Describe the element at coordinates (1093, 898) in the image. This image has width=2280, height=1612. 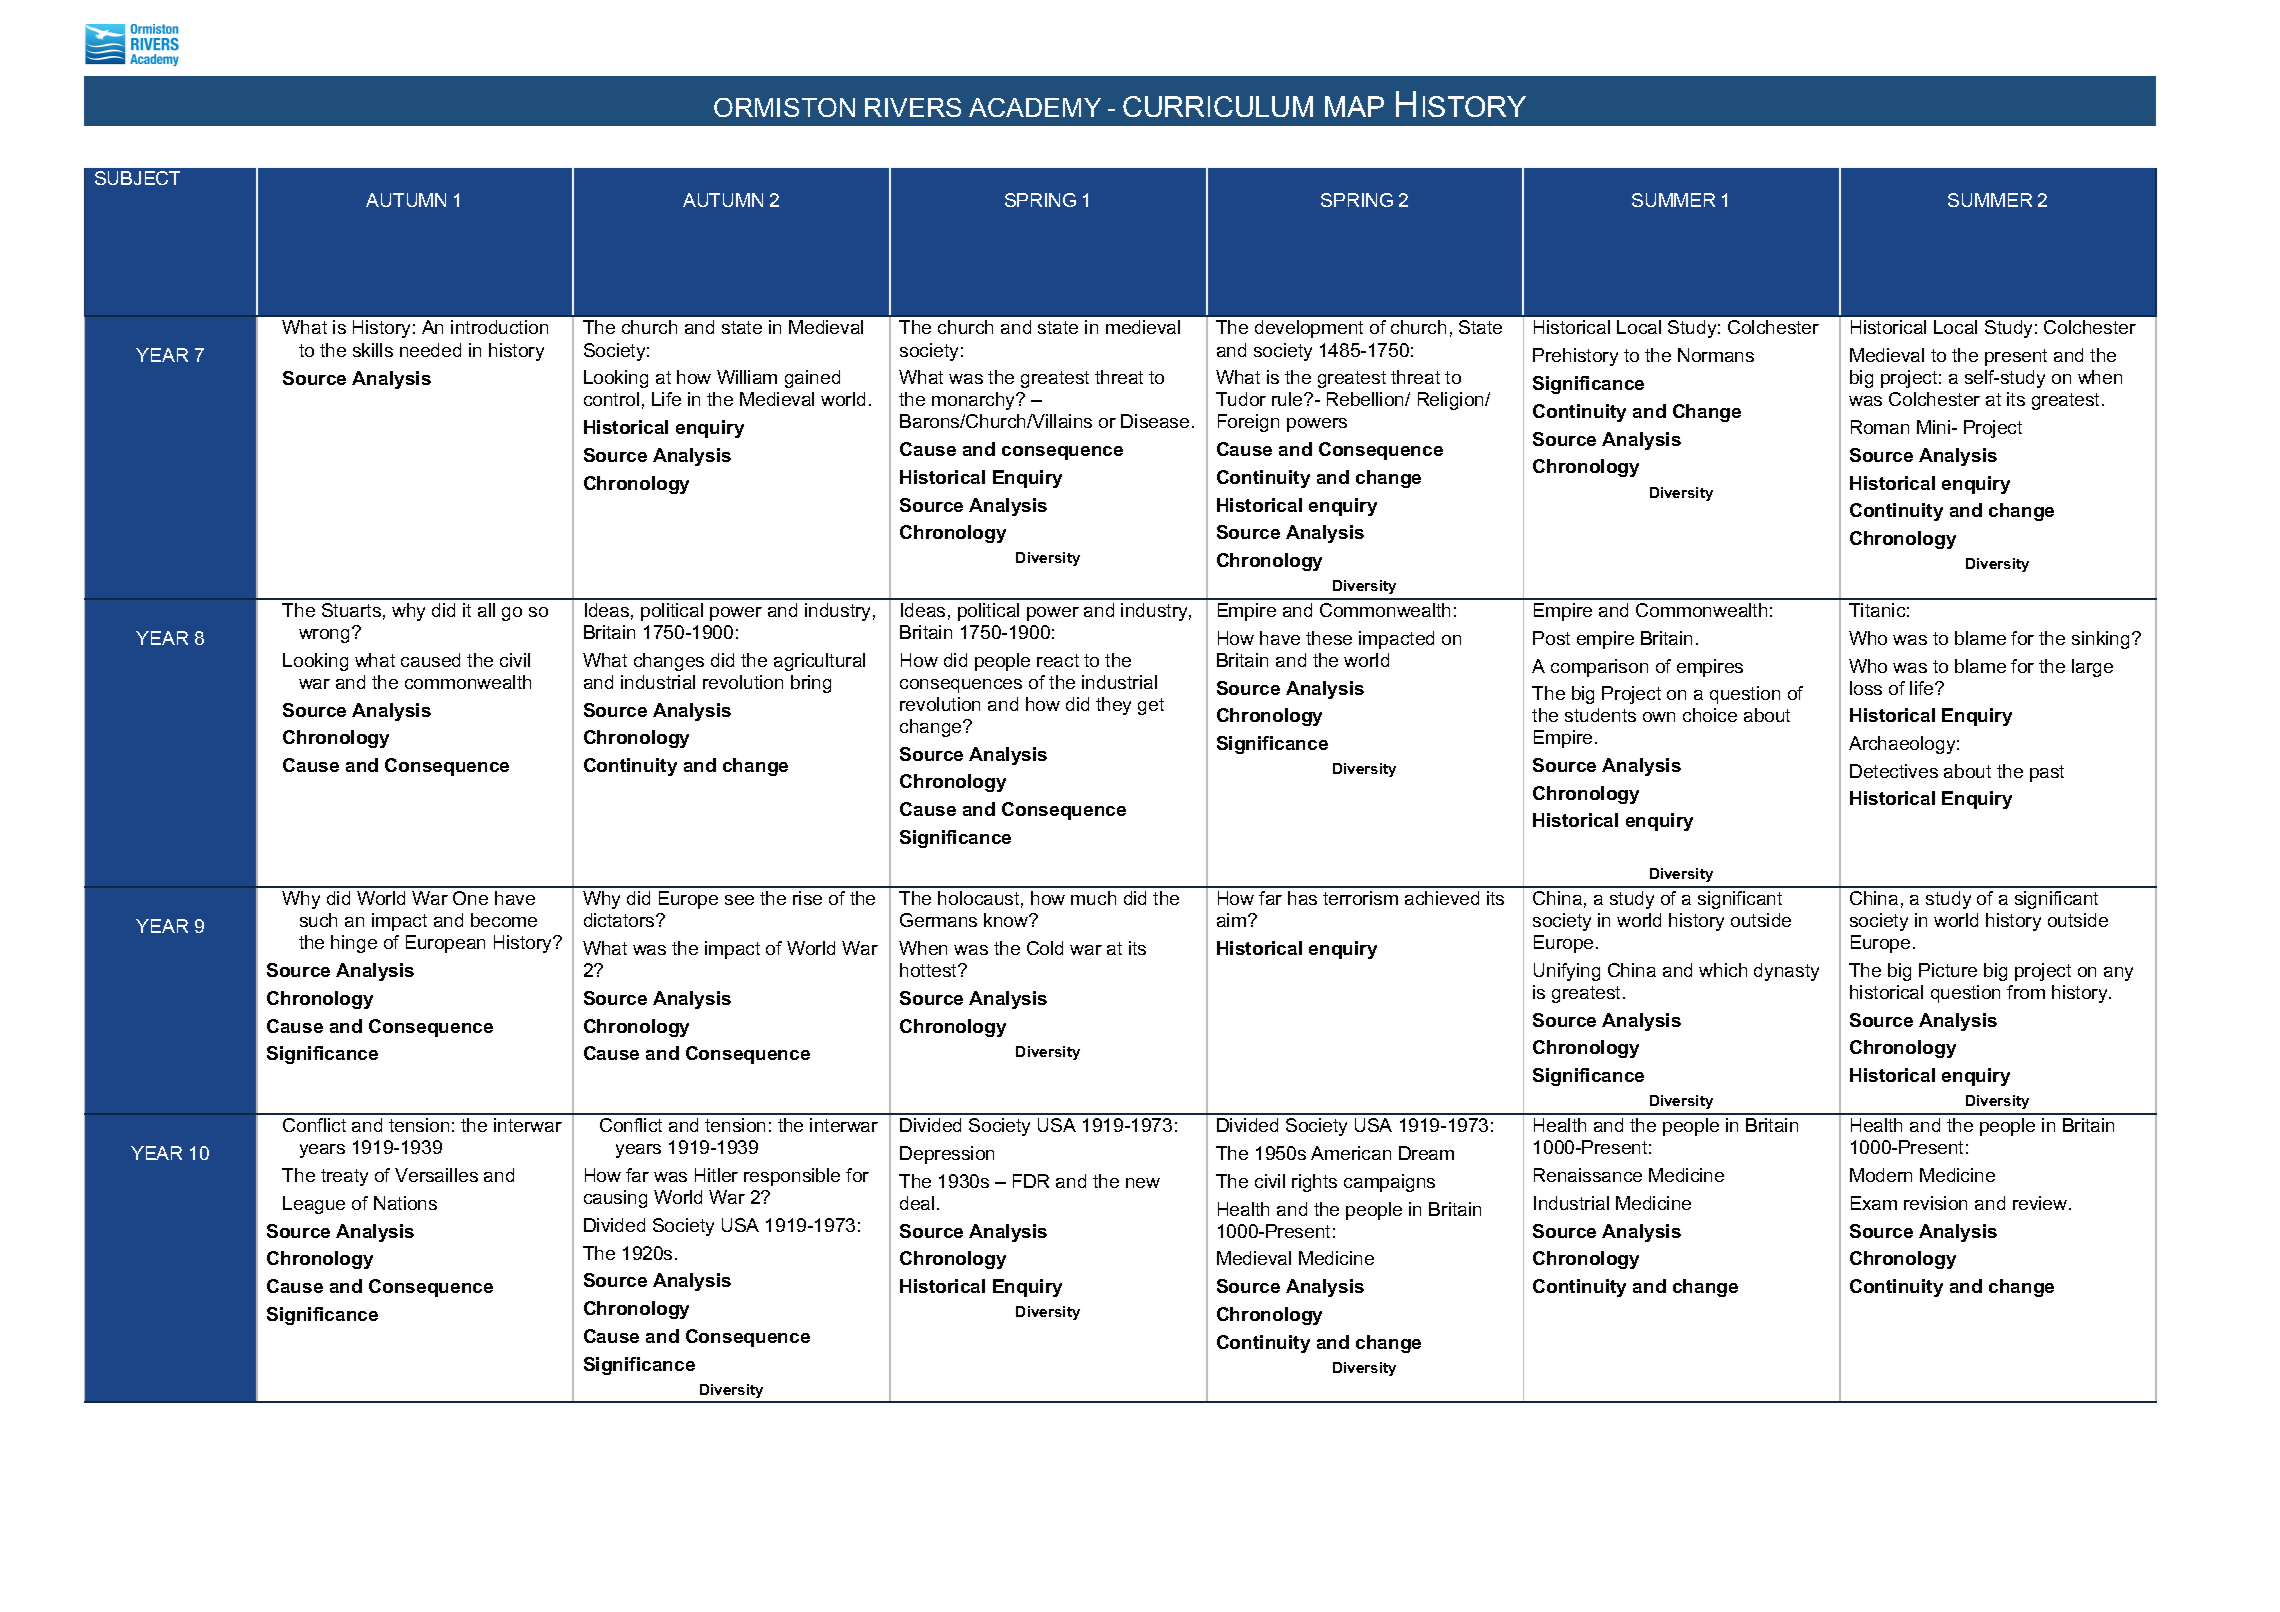
I see `much` at that location.
